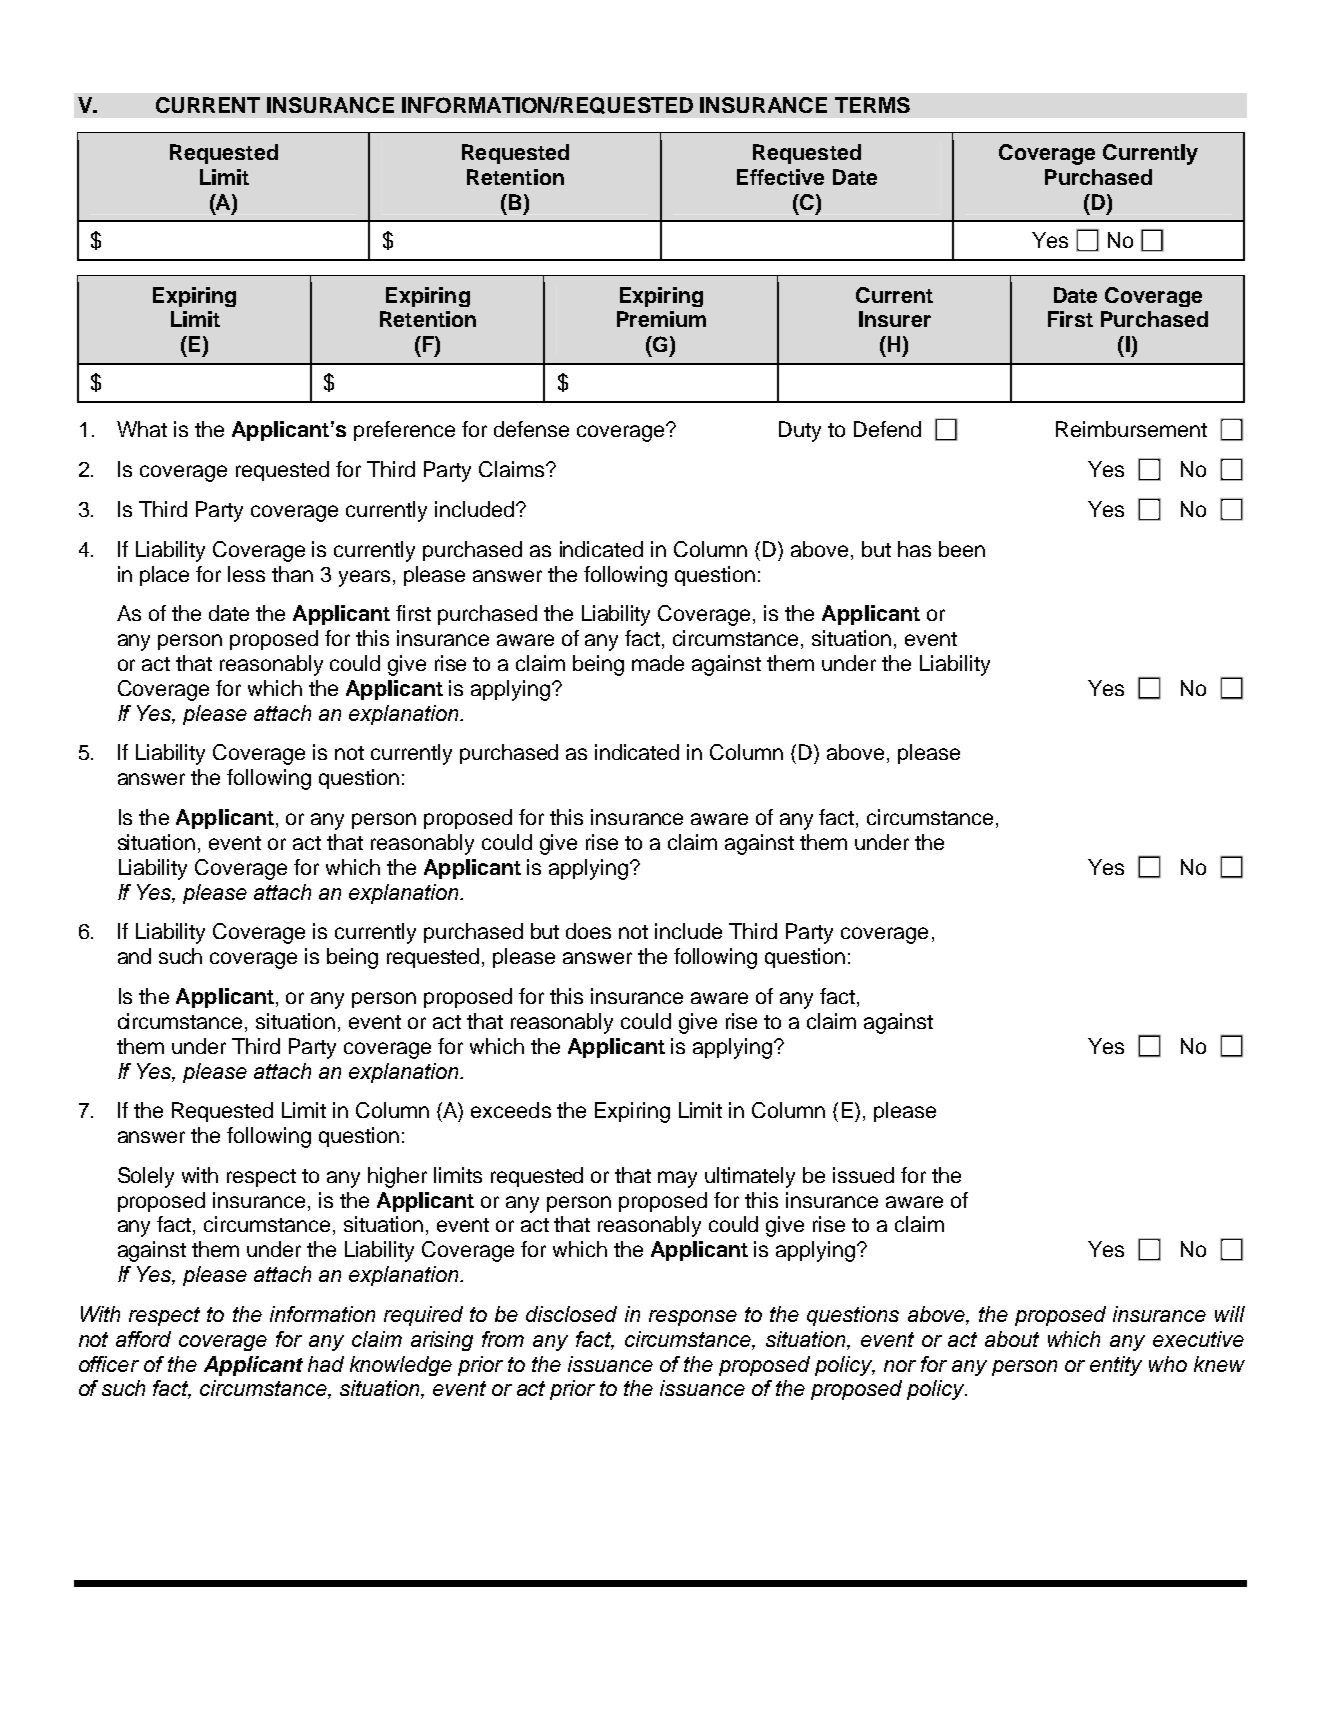 The image size is (1322, 1711). I want to click on been, so click(962, 549).
